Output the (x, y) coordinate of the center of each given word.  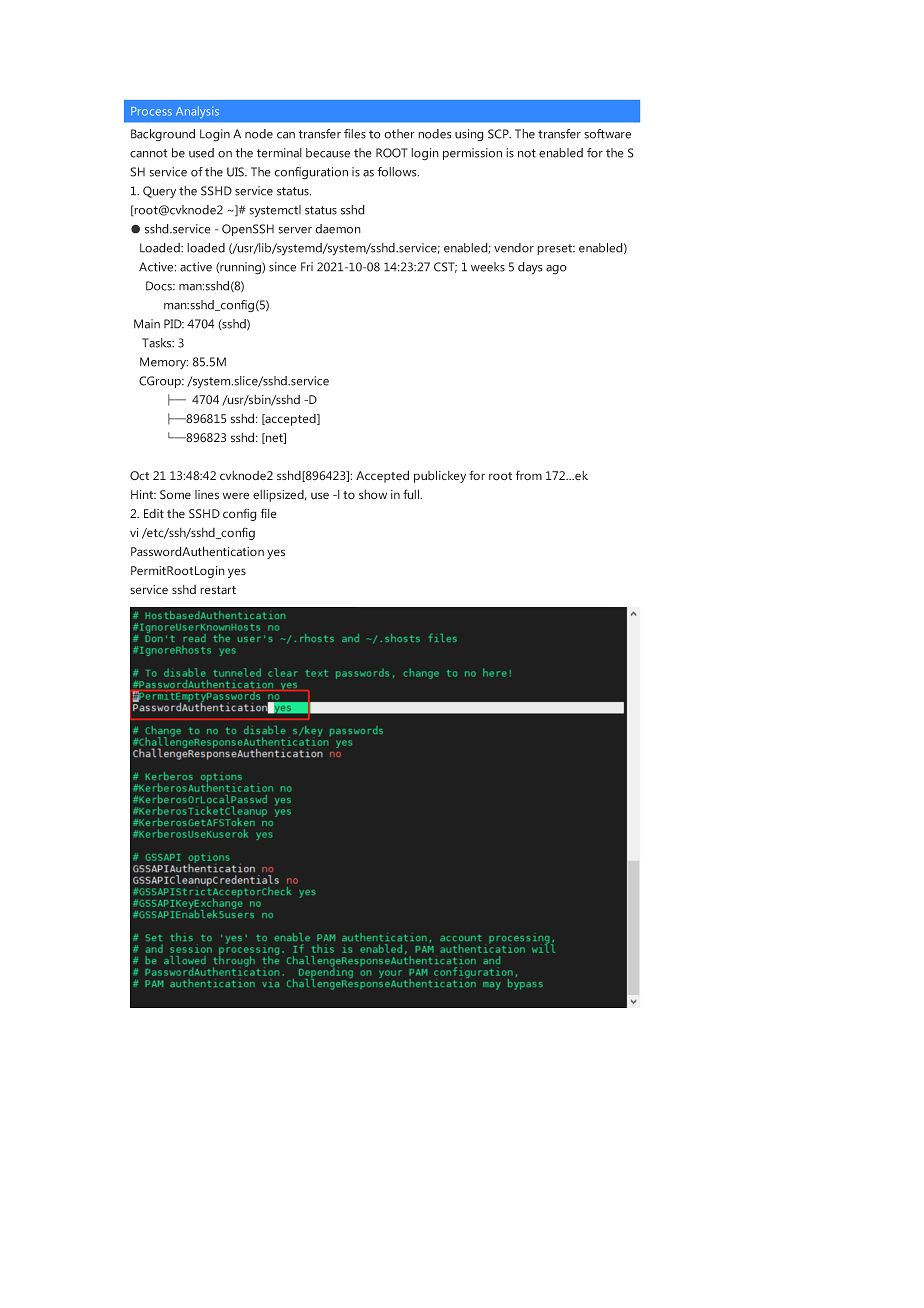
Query (159, 192)
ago (556, 270)
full (412, 494)
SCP (499, 134)
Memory (164, 363)
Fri (307, 267)
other (399, 134)
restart (218, 590)
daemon (338, 229)
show (373, 494)
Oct (139, 476)
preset (556, 249)
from (529, 475)
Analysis (197, 112)
